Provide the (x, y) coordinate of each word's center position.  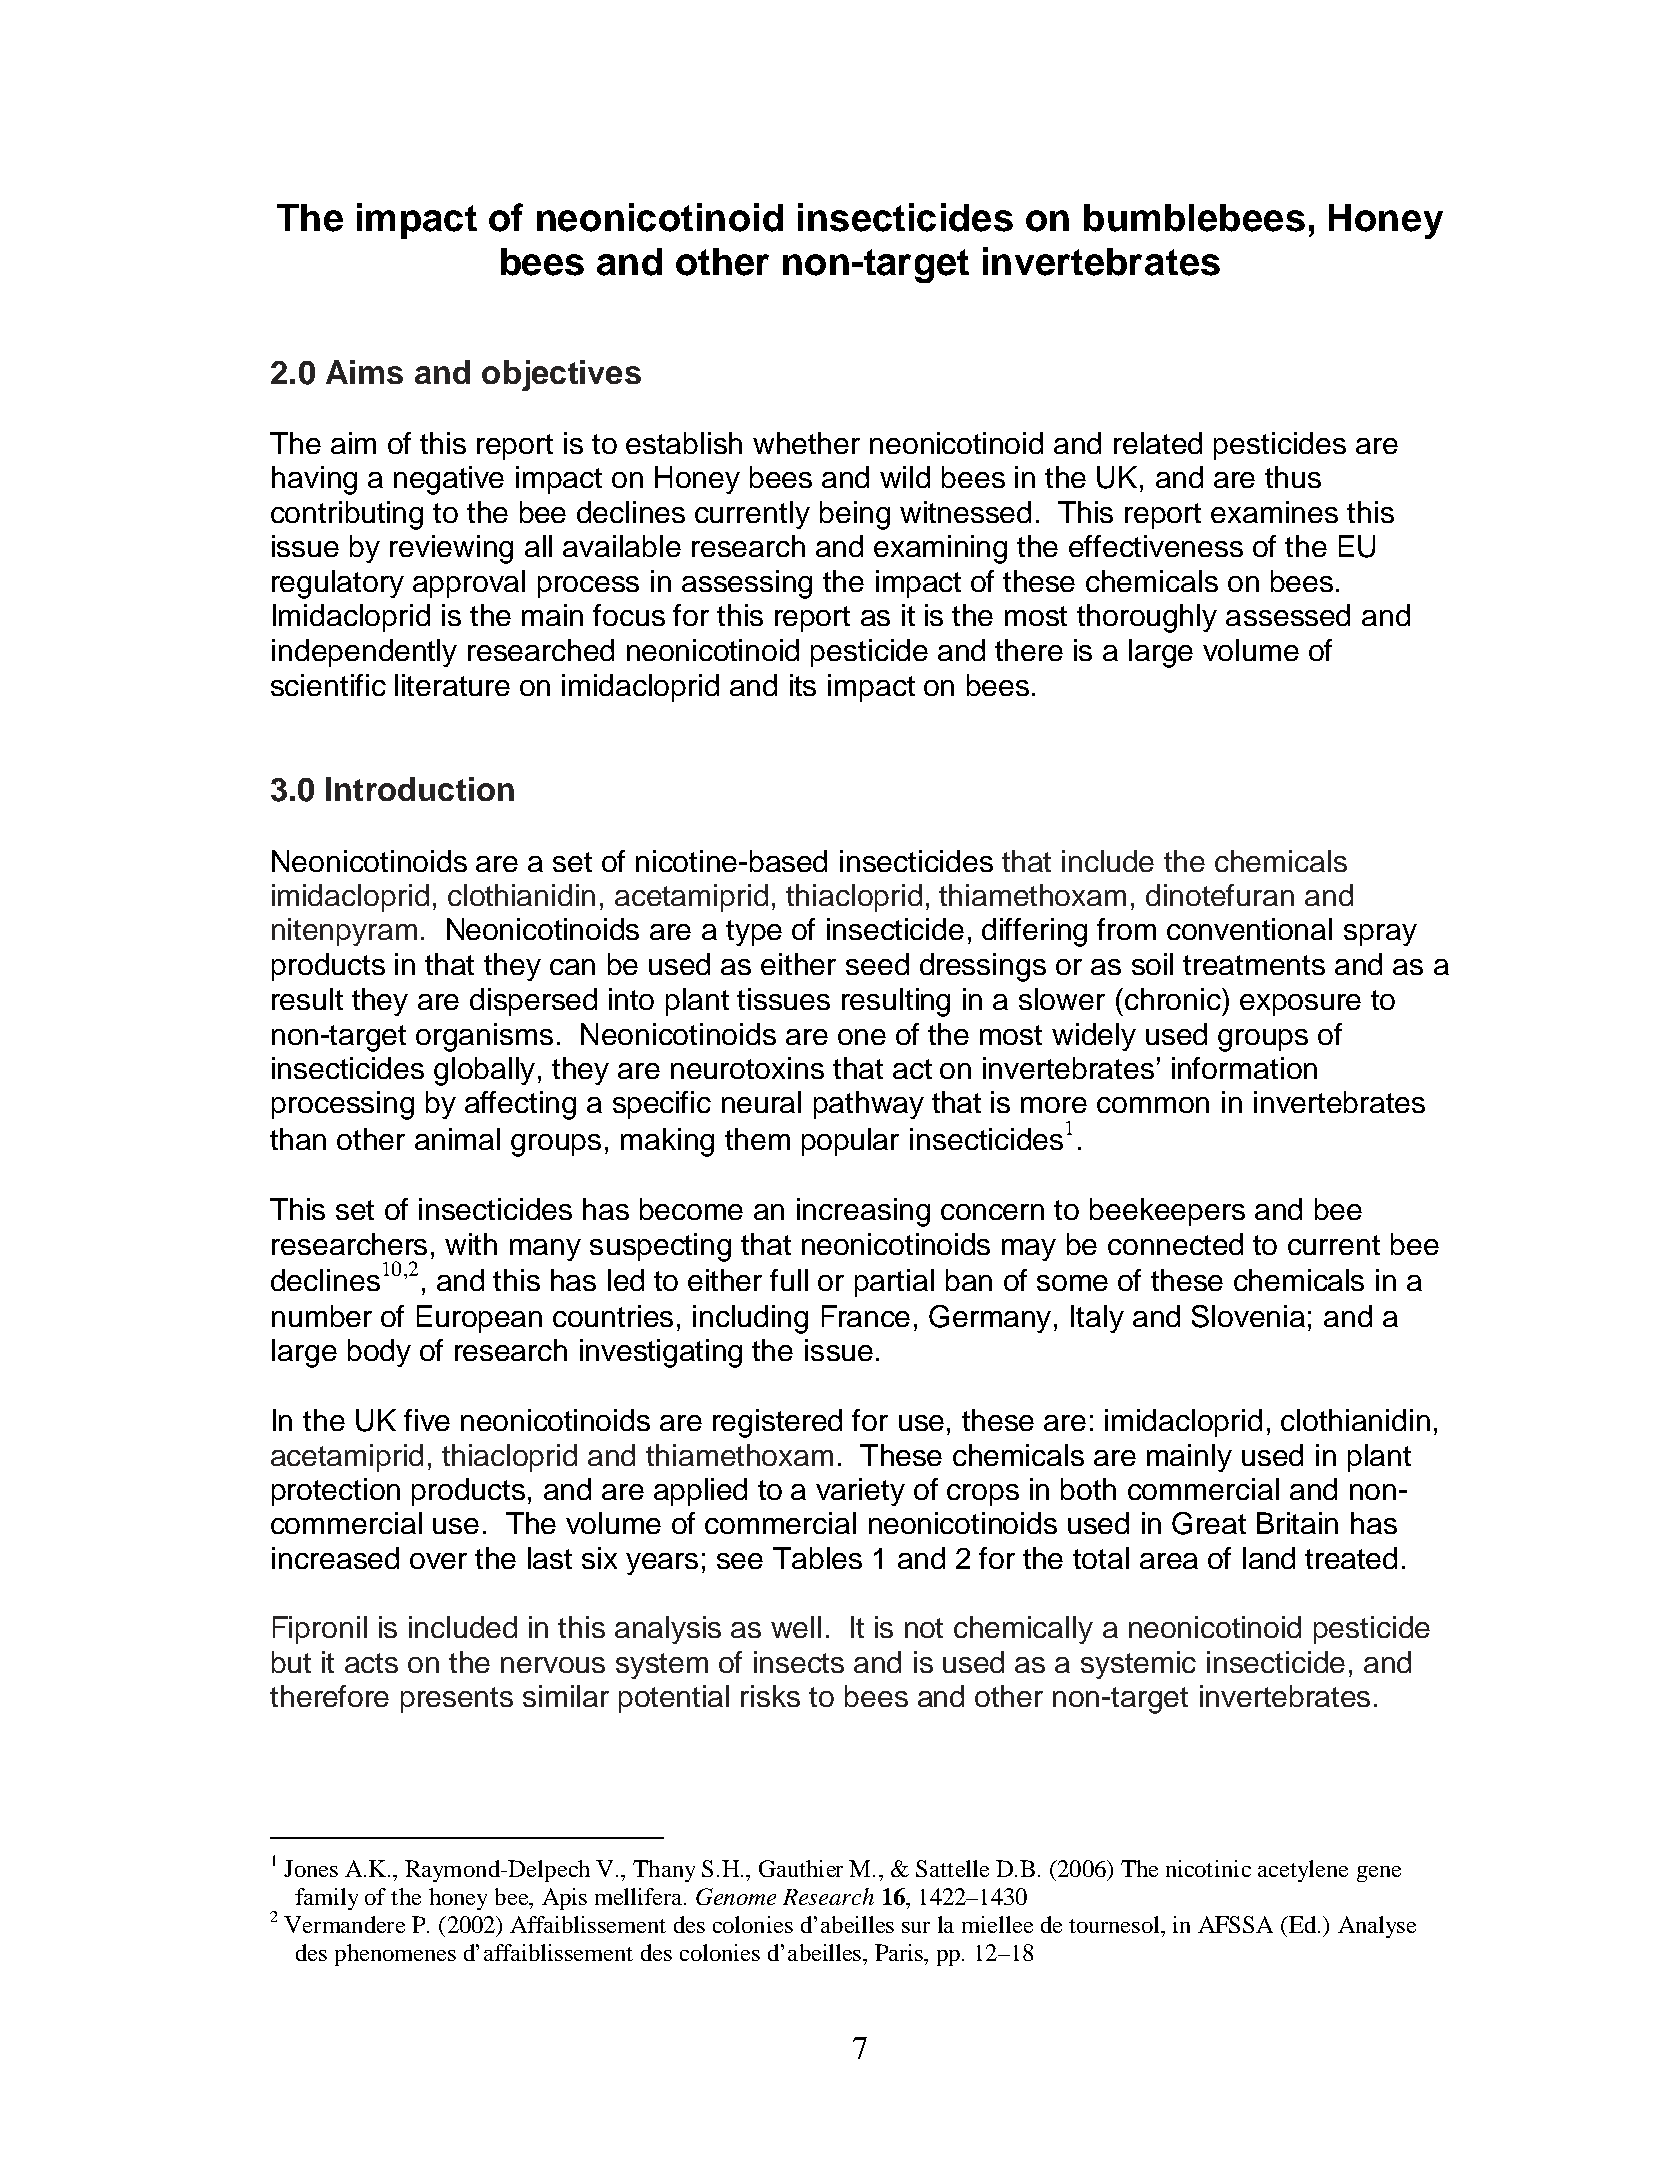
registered (777, 1423)
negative (449, 480)
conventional (1249, 929)
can (572, 967)
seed (877, 964)
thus (1293, 477)
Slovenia (1248, 1316)
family (326, 1899)
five (427, 1420)
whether (806, 443)
